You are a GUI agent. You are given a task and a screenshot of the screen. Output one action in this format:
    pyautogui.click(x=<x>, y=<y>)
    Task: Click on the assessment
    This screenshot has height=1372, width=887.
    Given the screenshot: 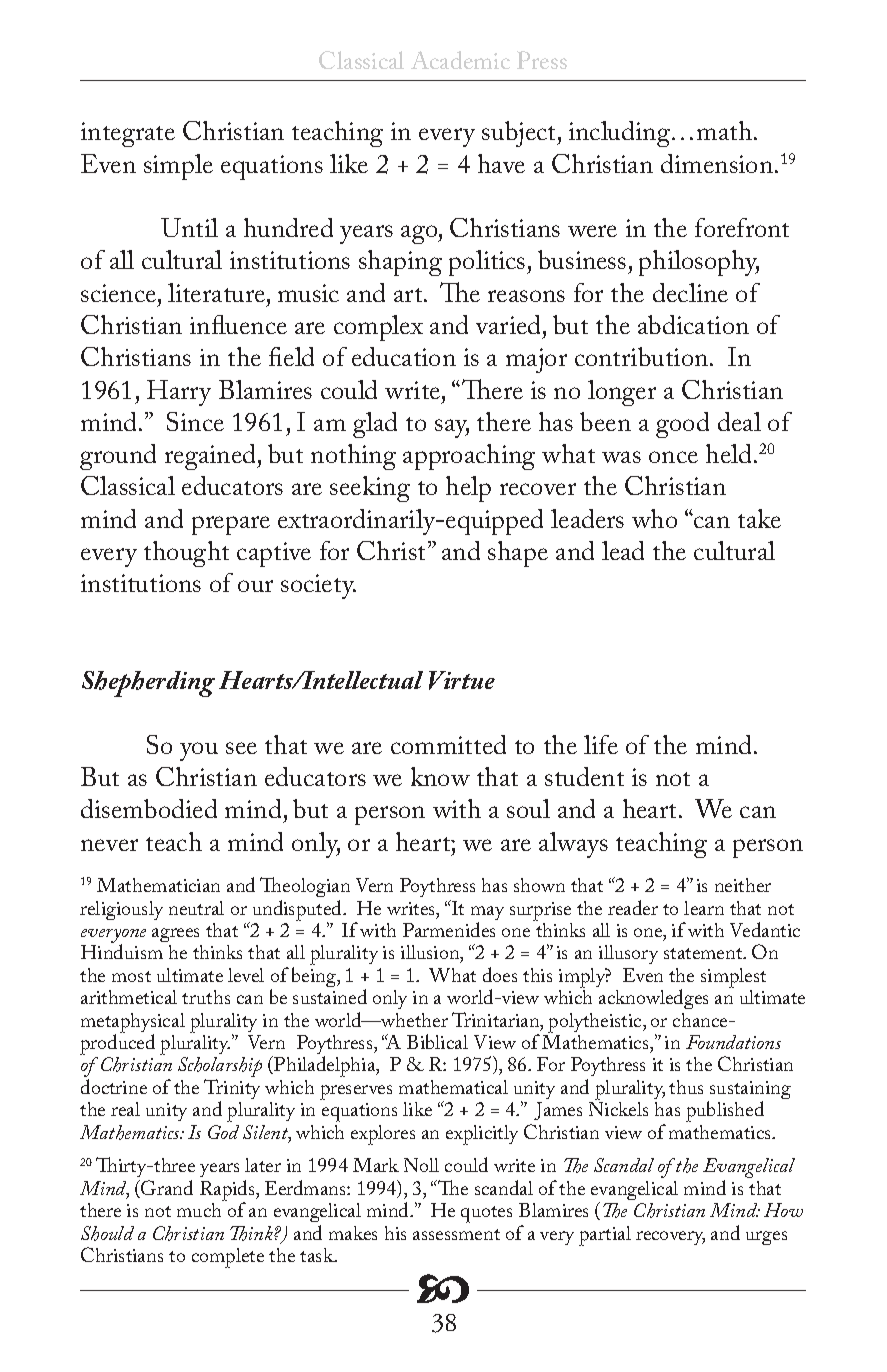 What is the action you would take?
    pyautogui.click(x=456, y=1234)
